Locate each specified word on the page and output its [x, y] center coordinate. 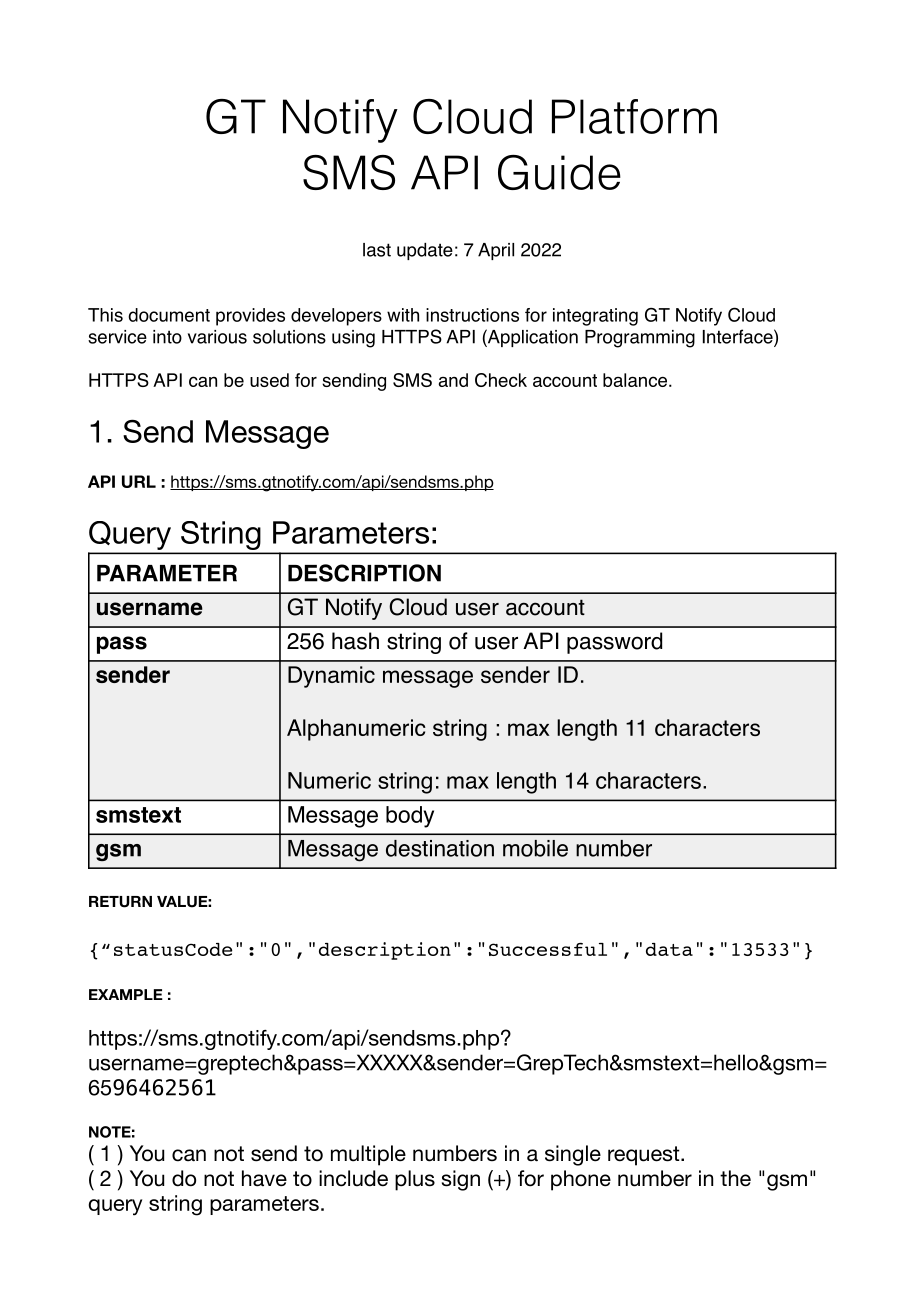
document [169, 315]
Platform [634, 116]
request [645, 1156]
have [264, 1178]
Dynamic [331, 677]
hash [355, 641]
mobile [535, 848]
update [425, 251]
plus [415, 1180]
